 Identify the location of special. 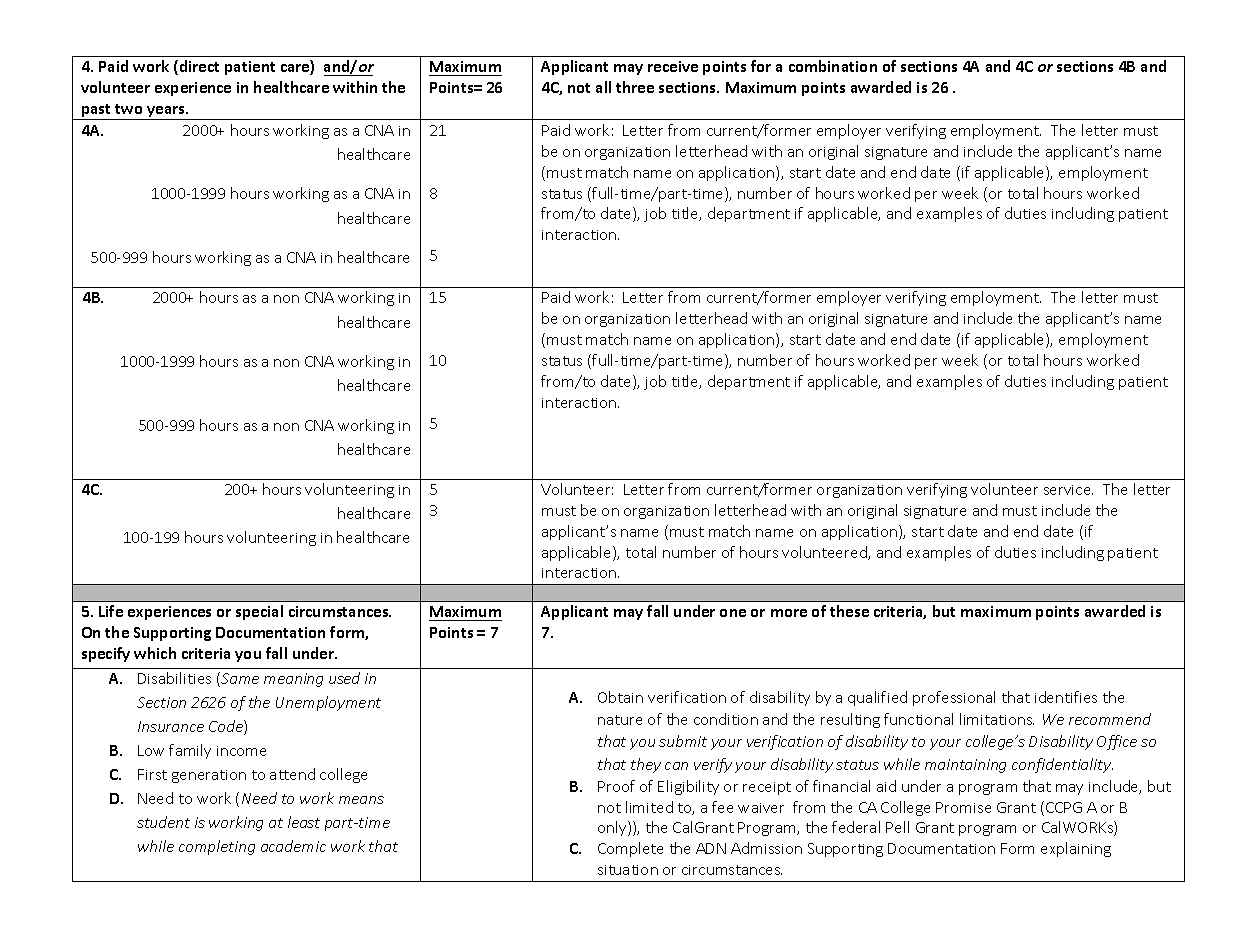
(259, 612).
